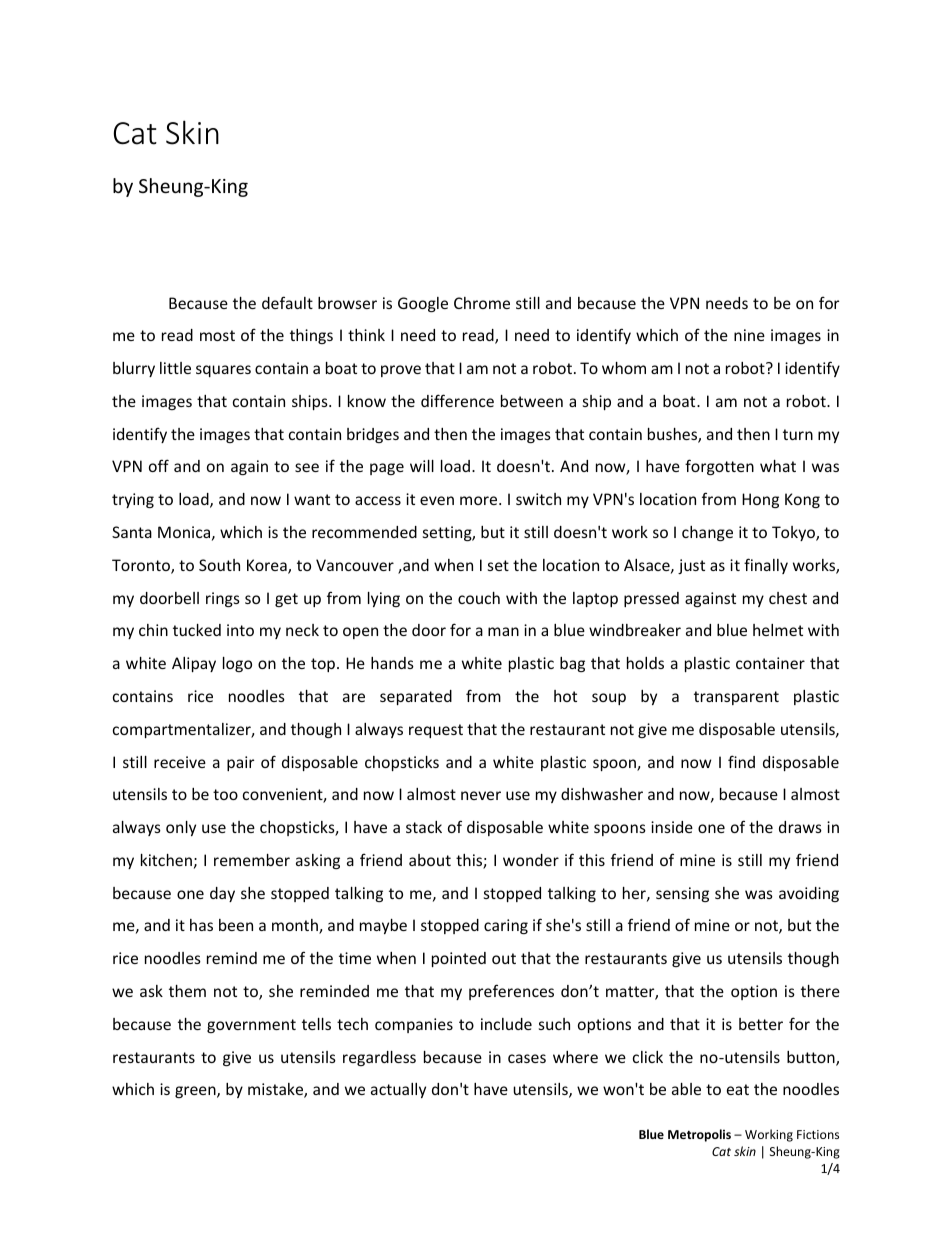 Image resolution: width=952 pixels, height=1233 pixels. What do you see at coordinates (240, 763) in the image?
I see `pair` at bounding box center [240, 763].
